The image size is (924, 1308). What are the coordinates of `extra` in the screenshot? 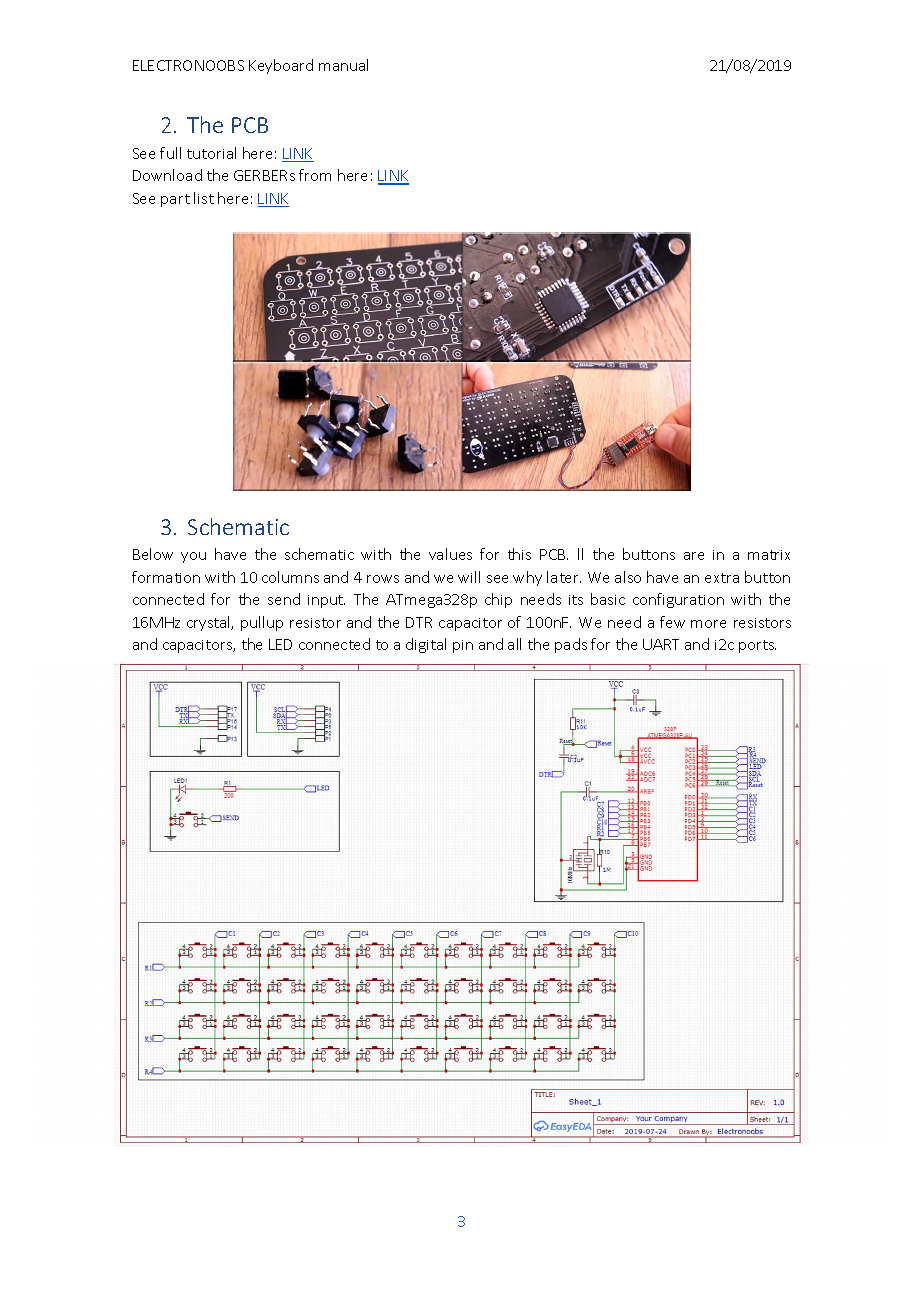 It's located at (722, 578).
